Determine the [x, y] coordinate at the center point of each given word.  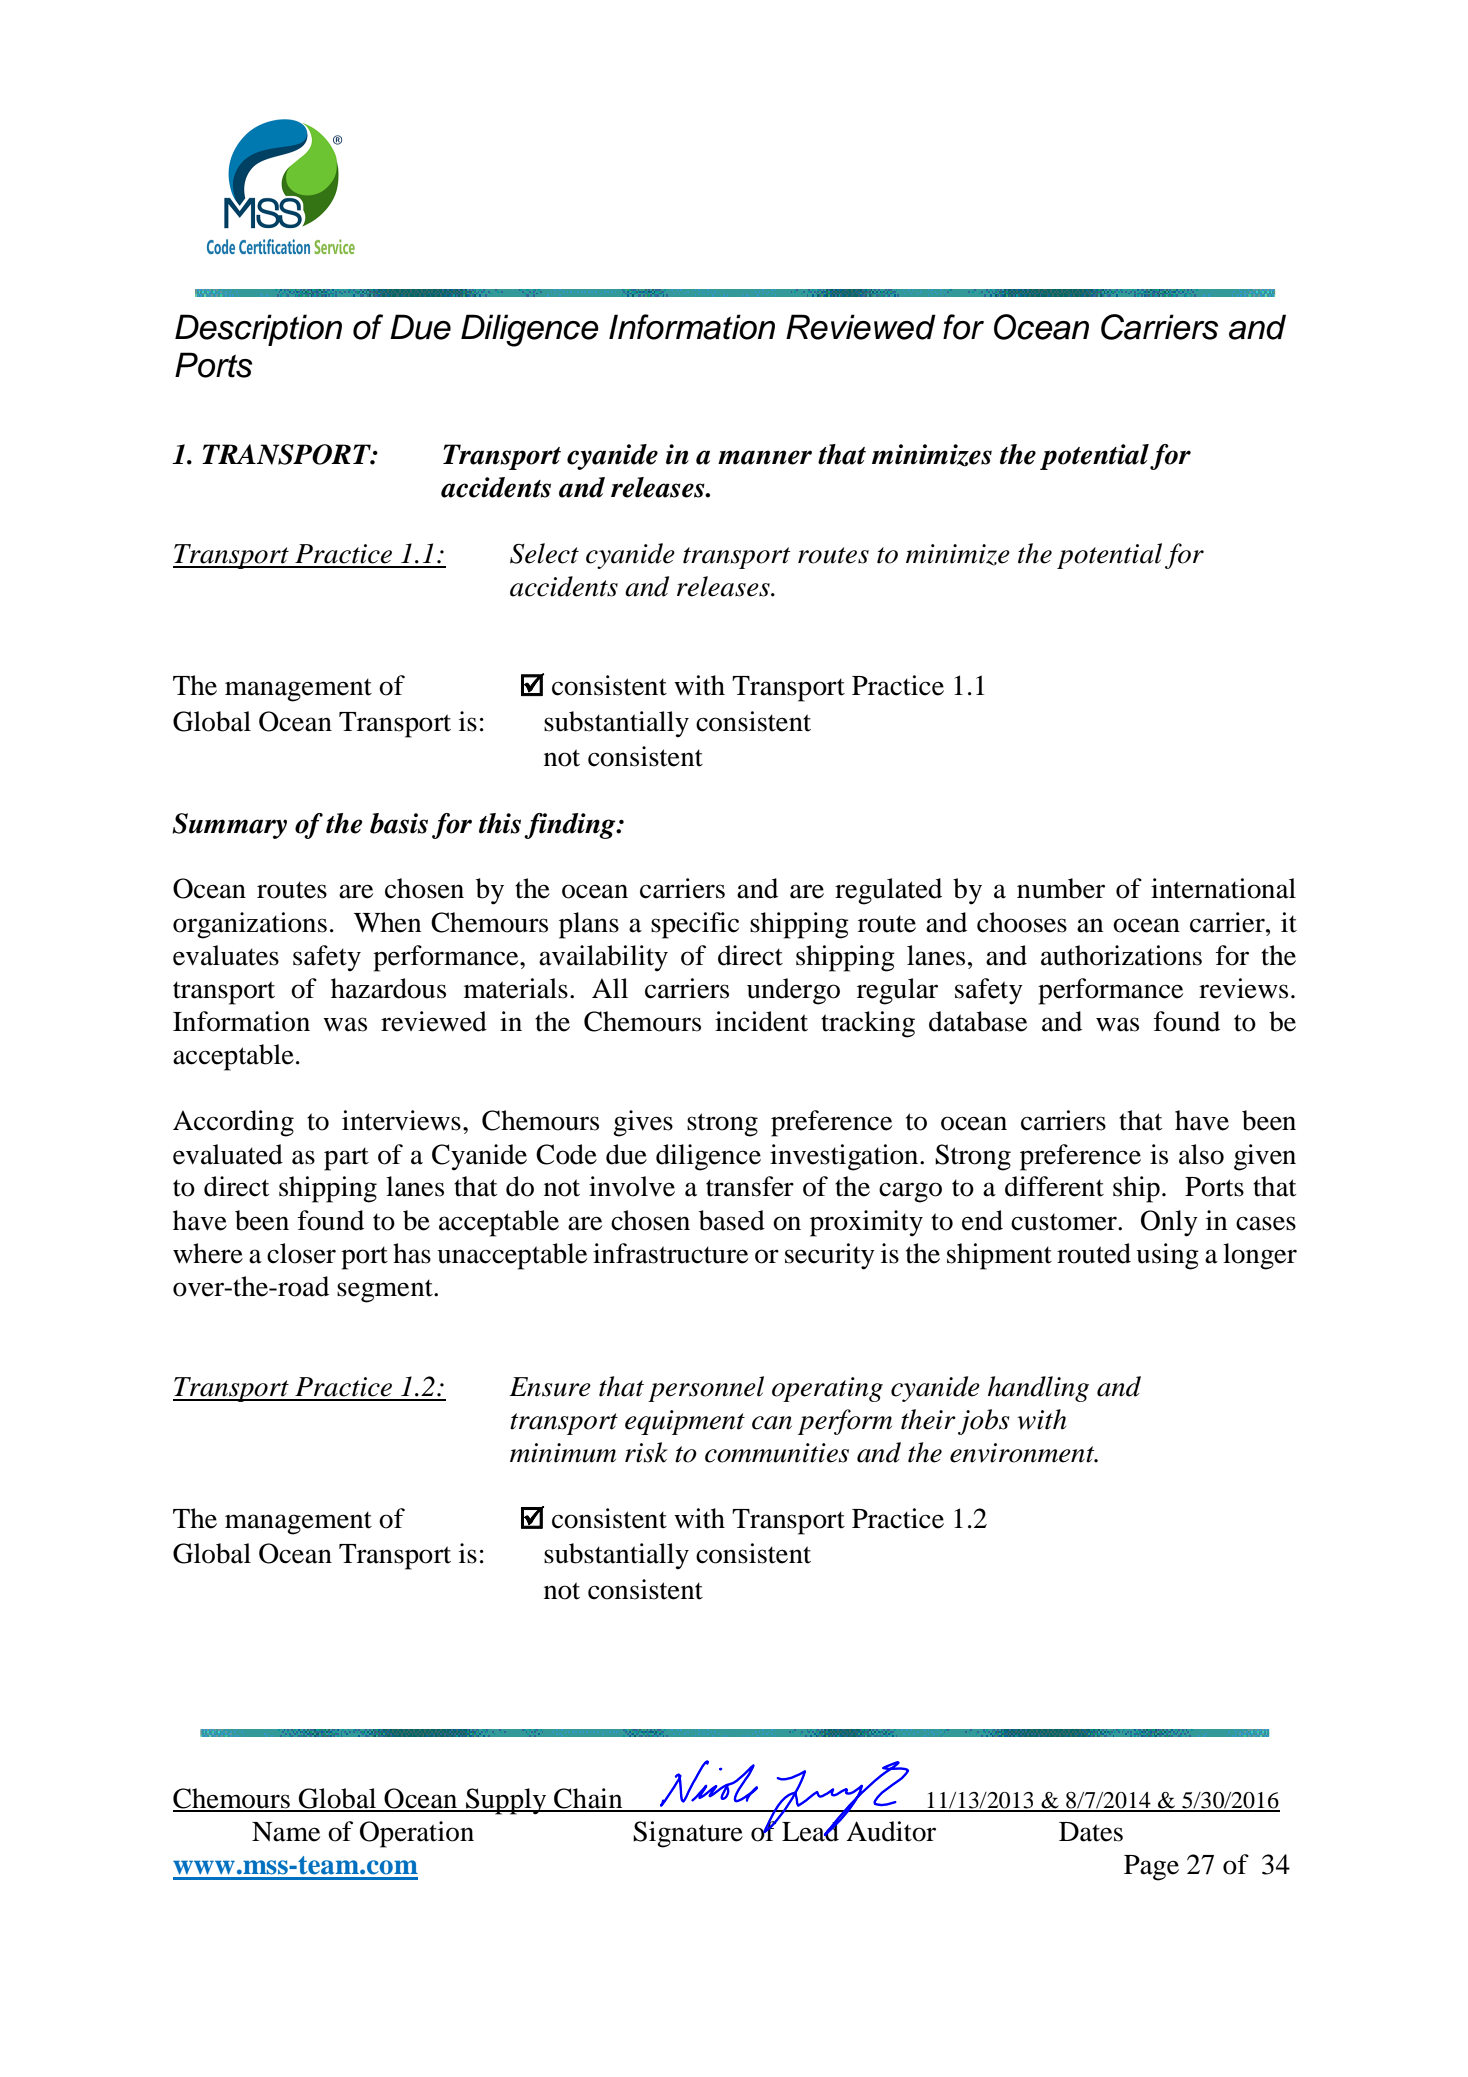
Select [544, 553]
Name [286, 1832]
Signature [688, 1834]
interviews [401, 1120]
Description [258, 330]
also [1201, 1154]
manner [765, 457]
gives [643, 1123]
